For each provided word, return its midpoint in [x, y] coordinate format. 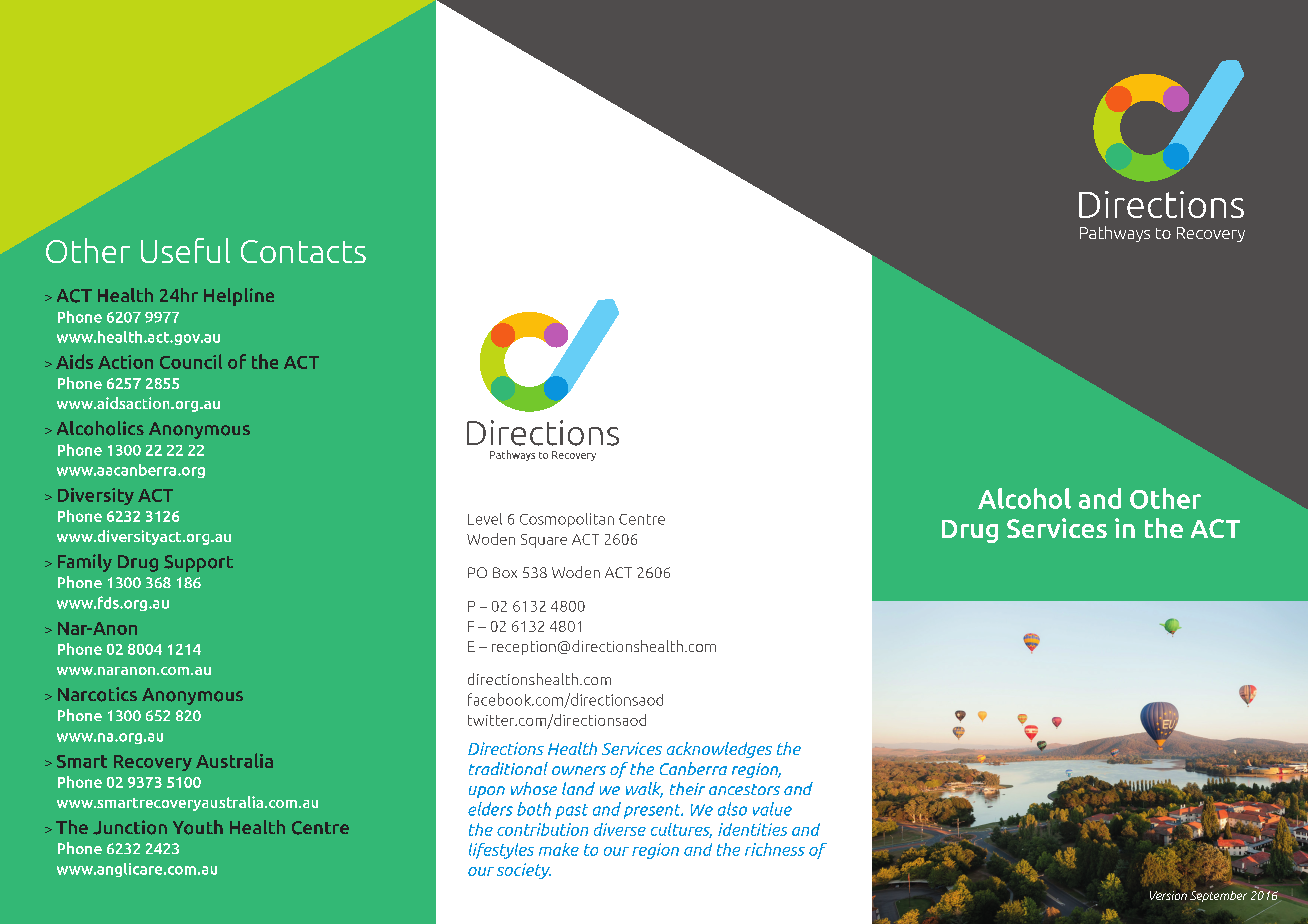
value [772, 809]
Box [505, 572]
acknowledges [719, 750]
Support [198, 563]
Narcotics [97, 694]
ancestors [744, 789]
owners [579, 770]
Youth [198, 827]
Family [85, 563]
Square [544, 541]
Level [485, 519]
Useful [185, 250]
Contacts [303, 251]
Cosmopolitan [567, 520]
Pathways [1115, 234]
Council [191, 361]
